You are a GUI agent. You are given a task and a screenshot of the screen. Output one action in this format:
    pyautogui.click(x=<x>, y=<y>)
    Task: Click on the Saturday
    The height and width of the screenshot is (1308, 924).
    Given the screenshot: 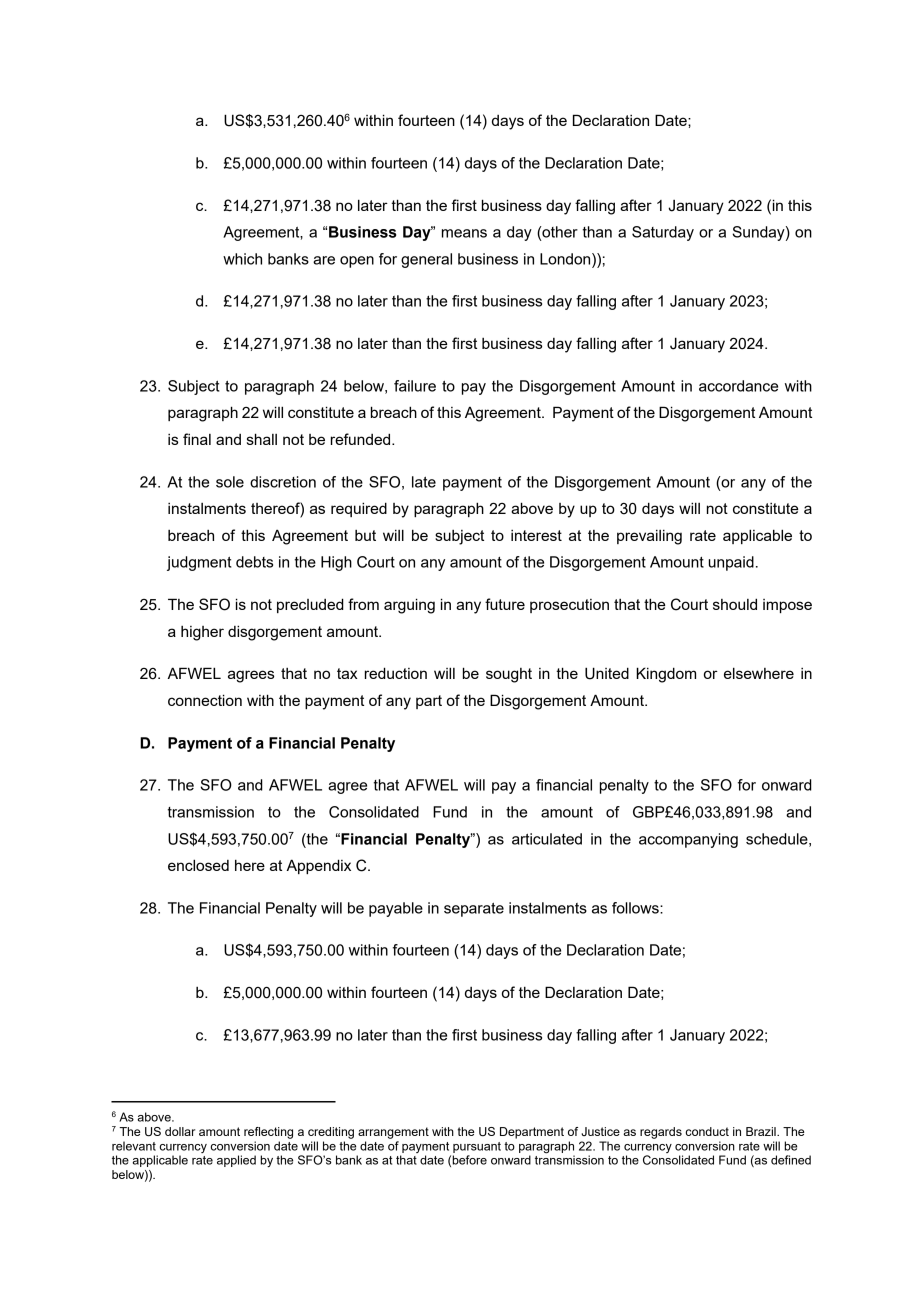 What is the action you would take?
    pyautogui.click(x=663, y=233)
